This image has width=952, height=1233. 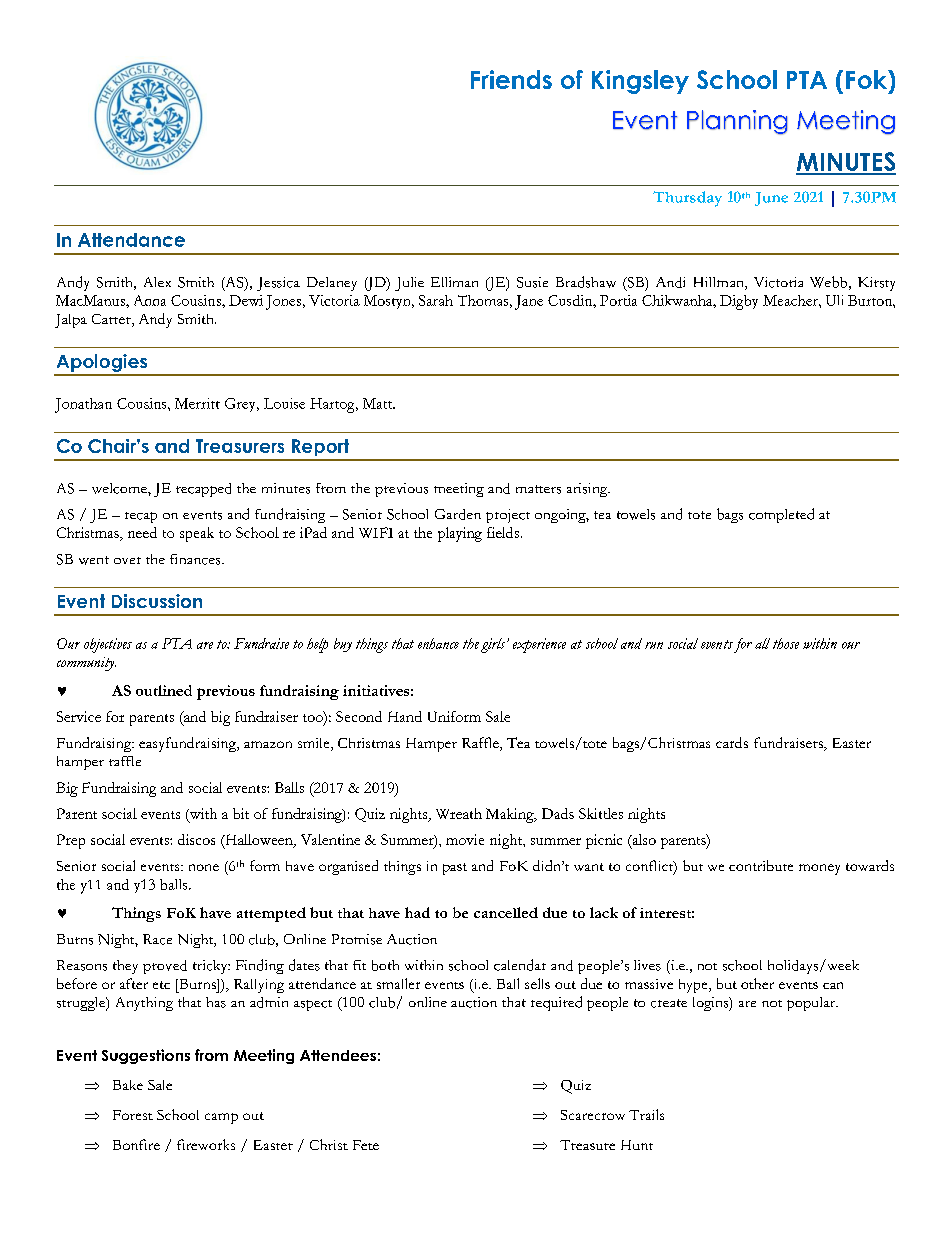 I want to click on Alex, so click(x=157, y=282).
